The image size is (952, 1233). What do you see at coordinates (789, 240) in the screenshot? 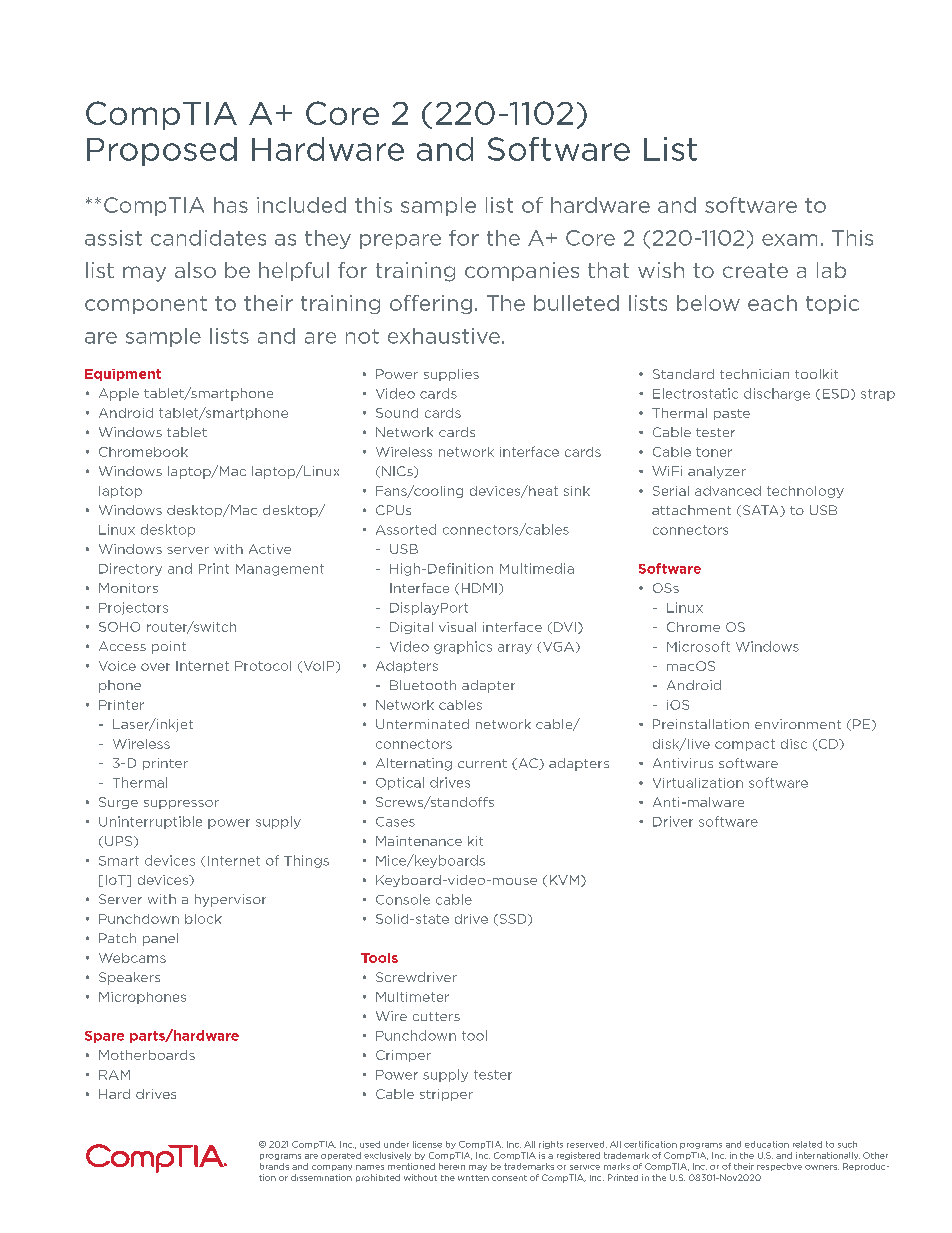
I see `exam` at bounding box center [789, 240].
